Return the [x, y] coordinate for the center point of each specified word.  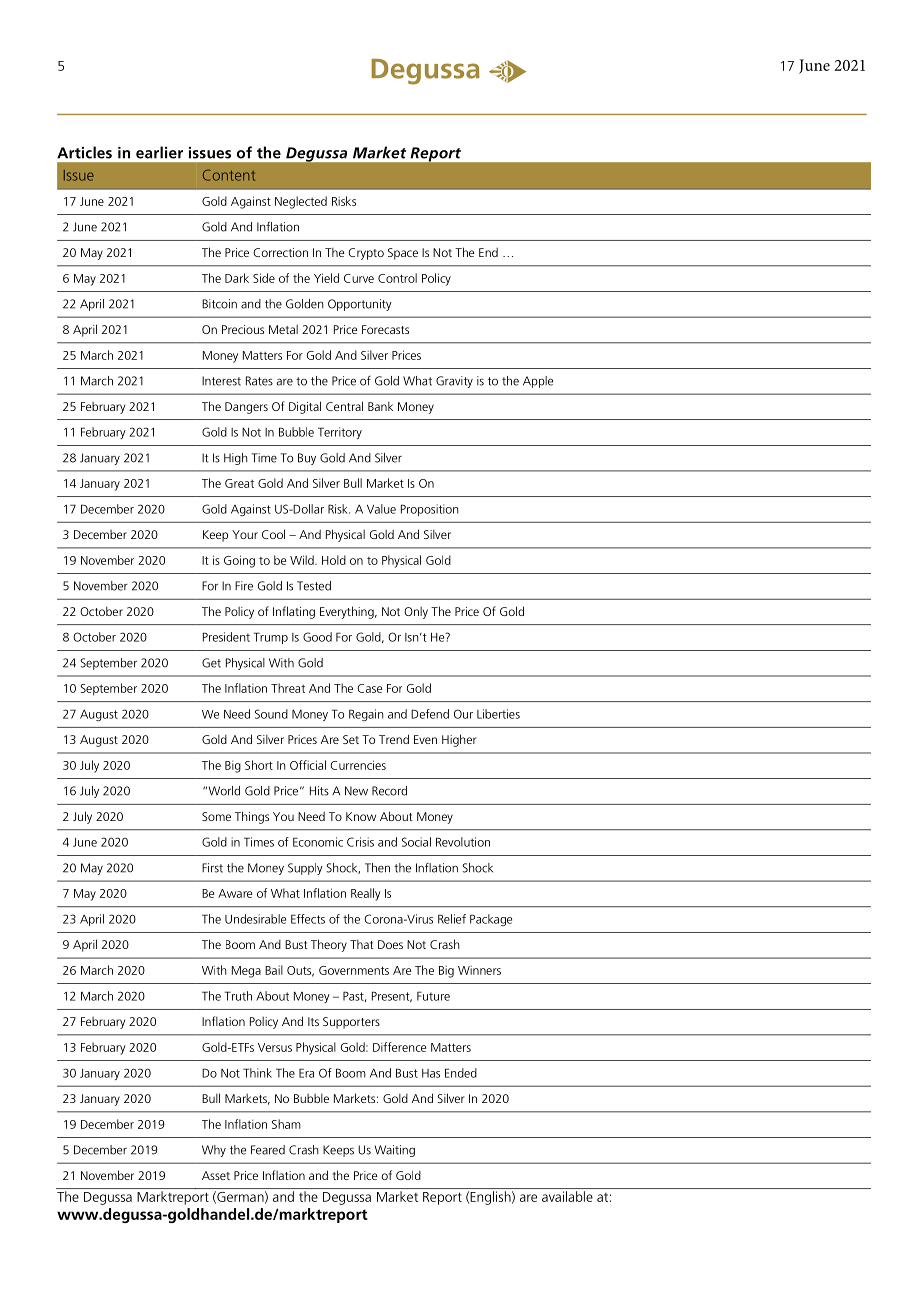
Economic [318, 842]
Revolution [463, 842]
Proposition [430, 510]
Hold [334, 560]
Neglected [301, 202]
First [212, 868]
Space [403, 254]
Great [239, 483]
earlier [159, 152]
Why [214, 1151]
